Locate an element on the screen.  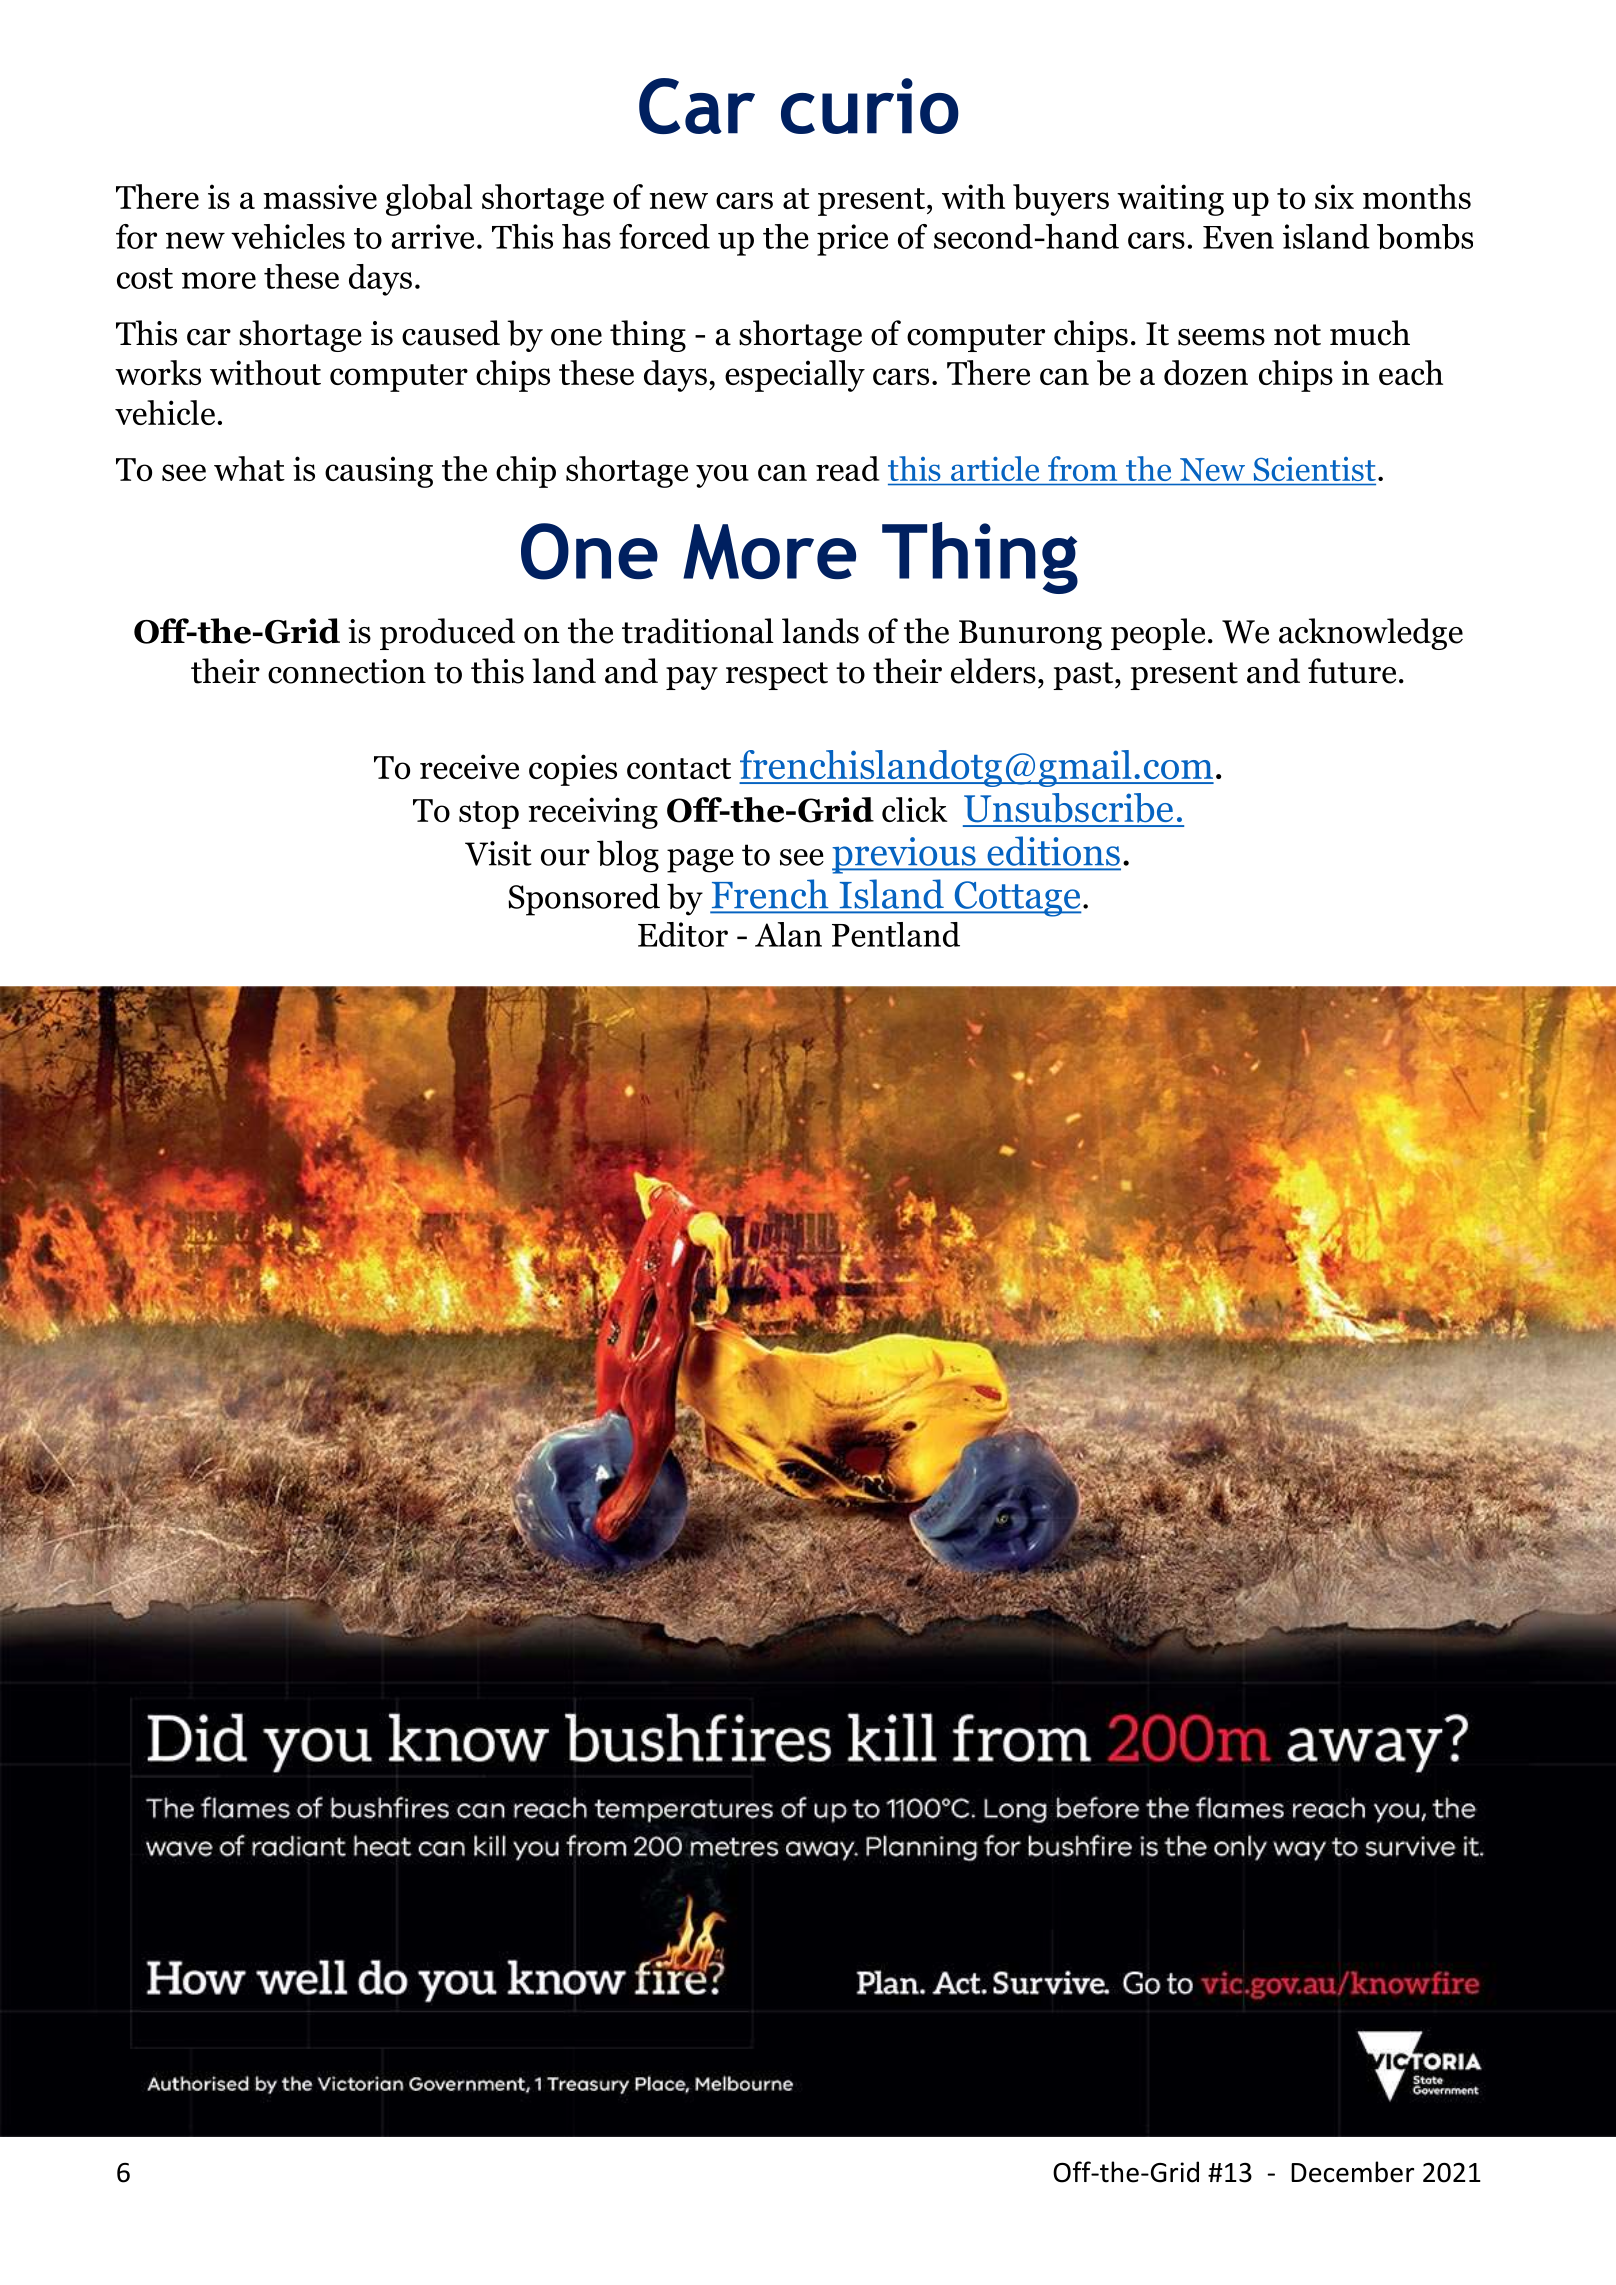
massive is located at coordinates (320, 196).
